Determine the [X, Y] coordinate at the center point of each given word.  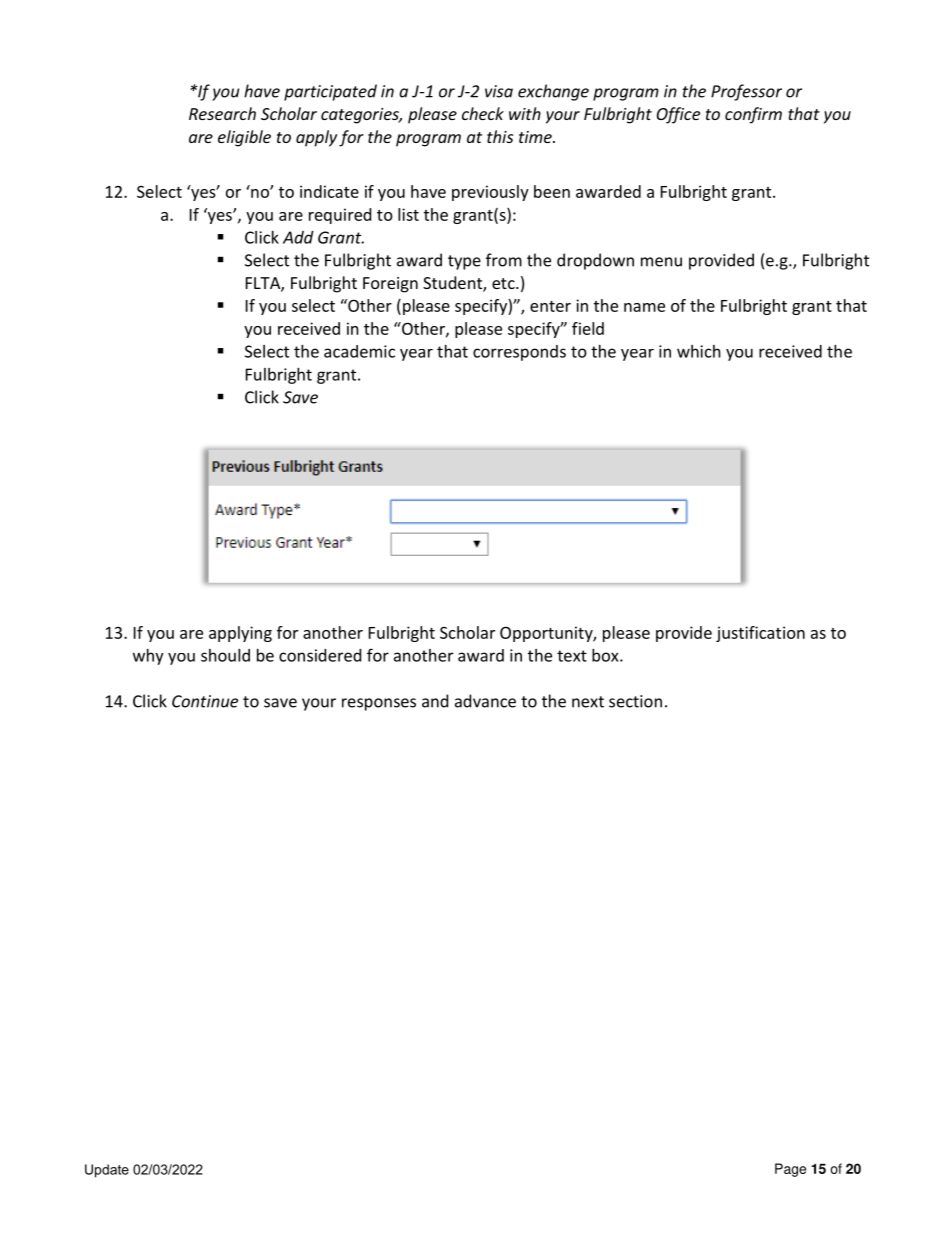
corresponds [519, 353]
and [435, 701]
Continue [205, 701]
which [699, 351]
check [483, 113]
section [635, 701]
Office [678, 115]
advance [485, 701]
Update [107, 1171]
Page [790, 1170]
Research [222, 113]
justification [760, 634]
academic [359, 351]
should [225, 655]
